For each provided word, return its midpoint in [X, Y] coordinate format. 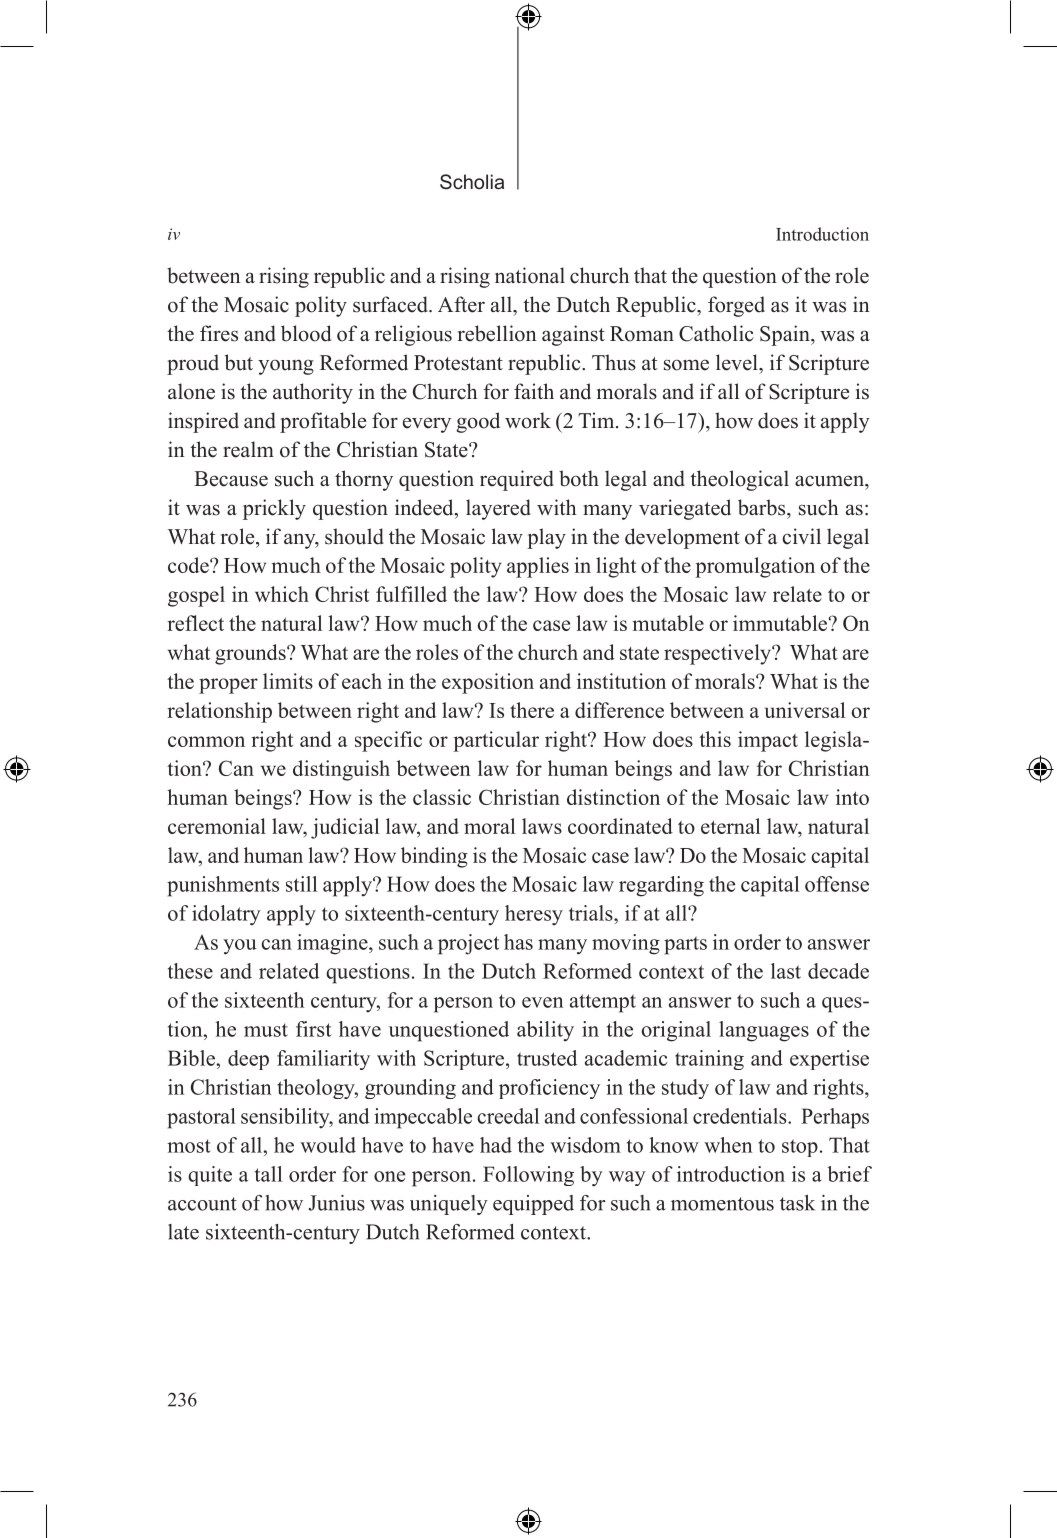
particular [496, 741]
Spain [786, 335]
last [786, 971]
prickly [274, 509]
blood [306, 333]
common [206, 741]
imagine [333, 944]
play [546, 538]
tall [268, 1174]
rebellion [497, 333]
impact [768, 741]
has [518, 942]
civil [802, 536]
